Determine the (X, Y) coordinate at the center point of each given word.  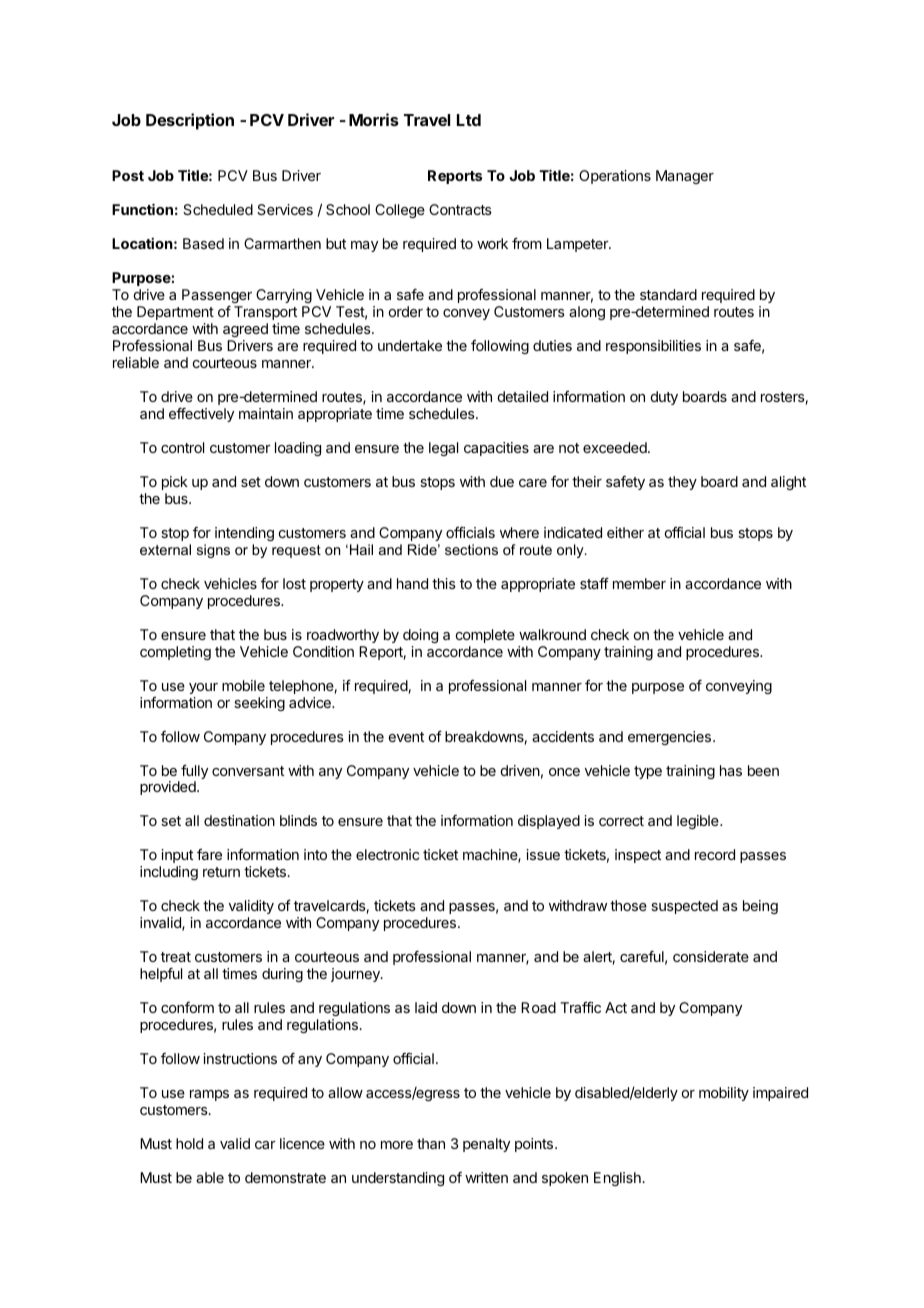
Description (190, 121)
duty (664, 398)
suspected (684, 907)
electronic (387, 854)
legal (443, 449)
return (221, 872)
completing (175, 653)
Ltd (469, 120)
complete (485, 636)
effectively (201, 415)
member (639, 583)
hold (189, 1143)
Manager (685, 177)
